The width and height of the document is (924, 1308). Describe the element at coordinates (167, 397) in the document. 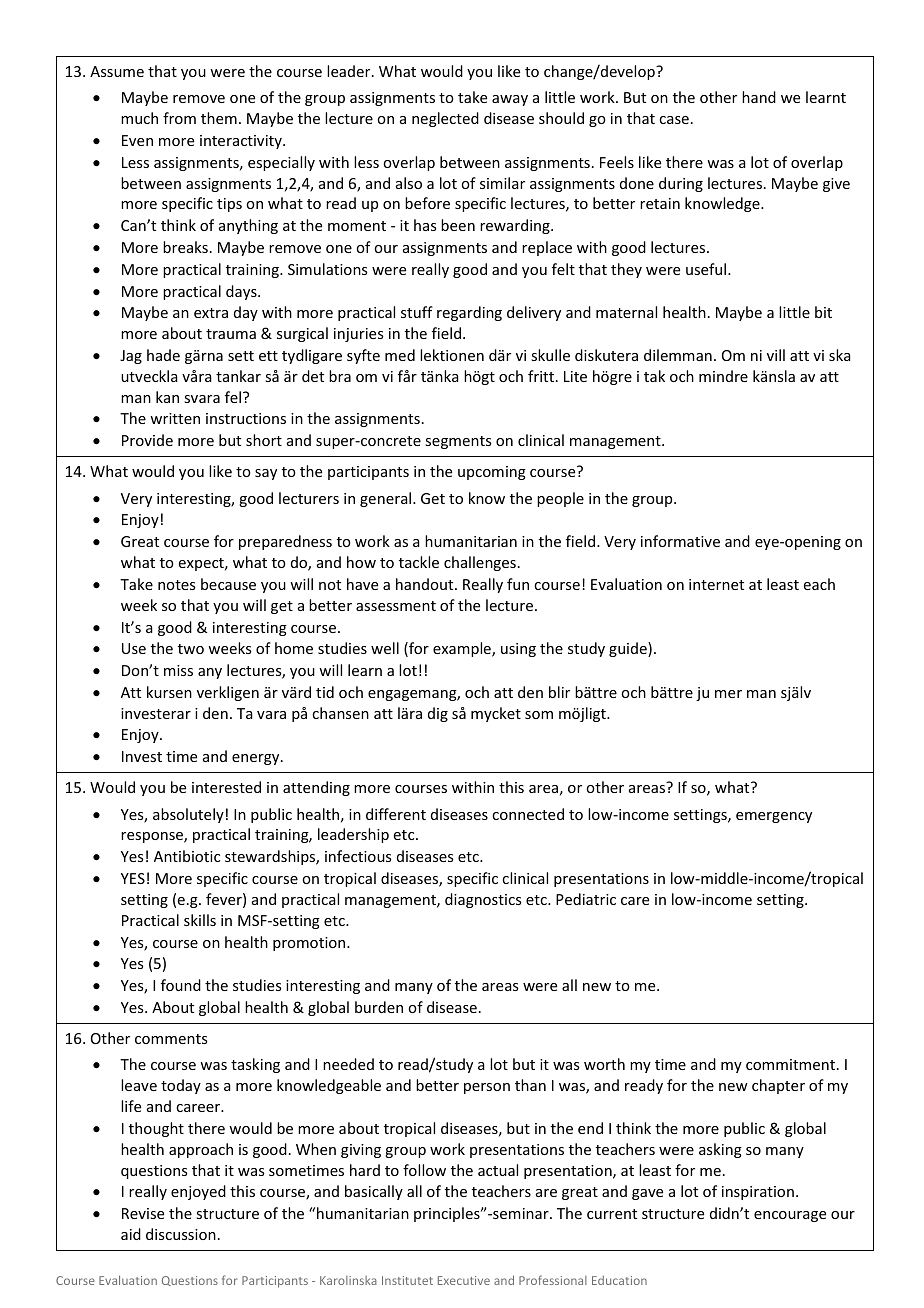

I see `kan` at that location.
